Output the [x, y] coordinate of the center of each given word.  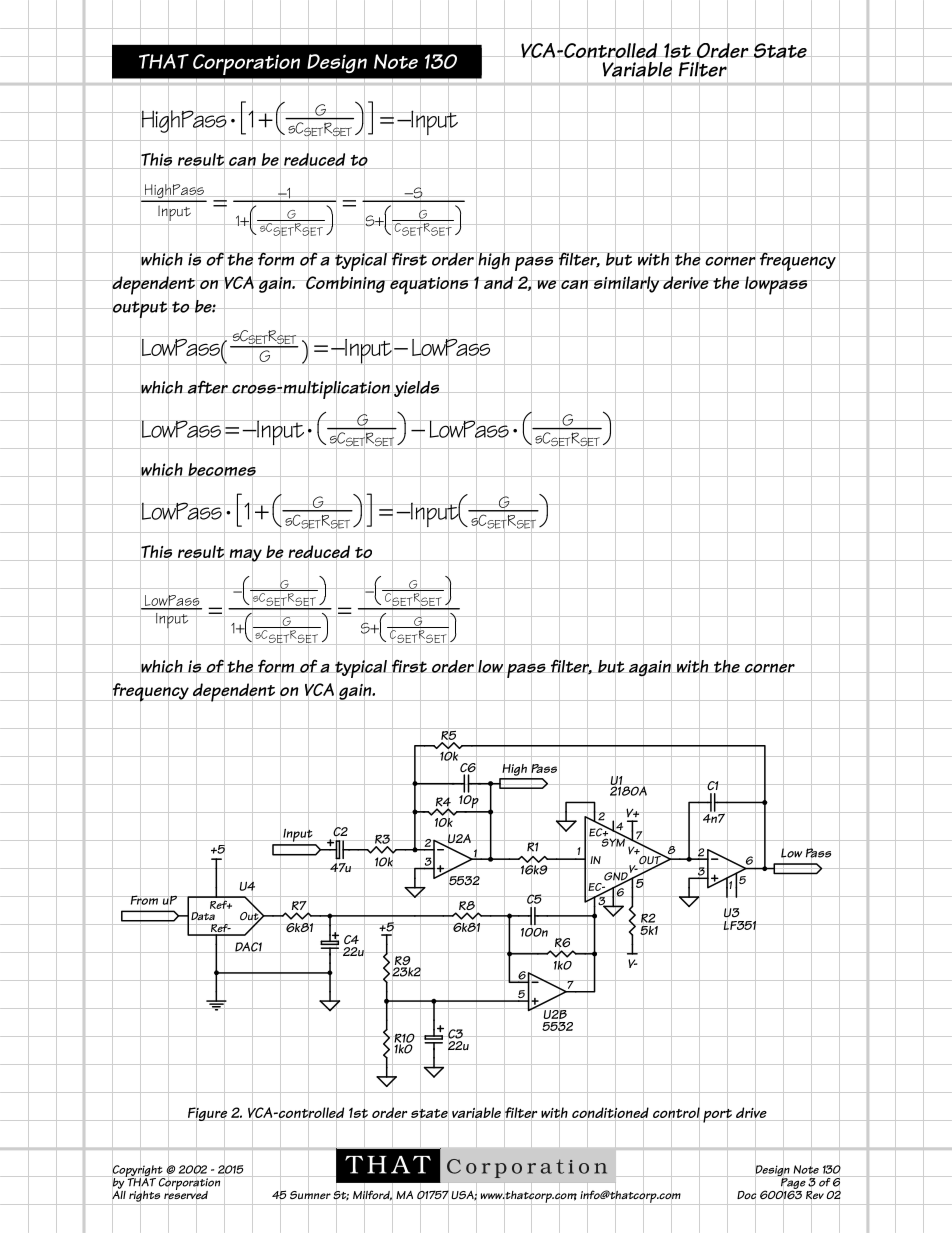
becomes [222, 469]
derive [686, 283]
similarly [627, 284]
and [498, 283]
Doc [746, 1195]
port [717, 1115]
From [144, 900]
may [245, 555]
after [207, 387]
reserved [186, 1195]
